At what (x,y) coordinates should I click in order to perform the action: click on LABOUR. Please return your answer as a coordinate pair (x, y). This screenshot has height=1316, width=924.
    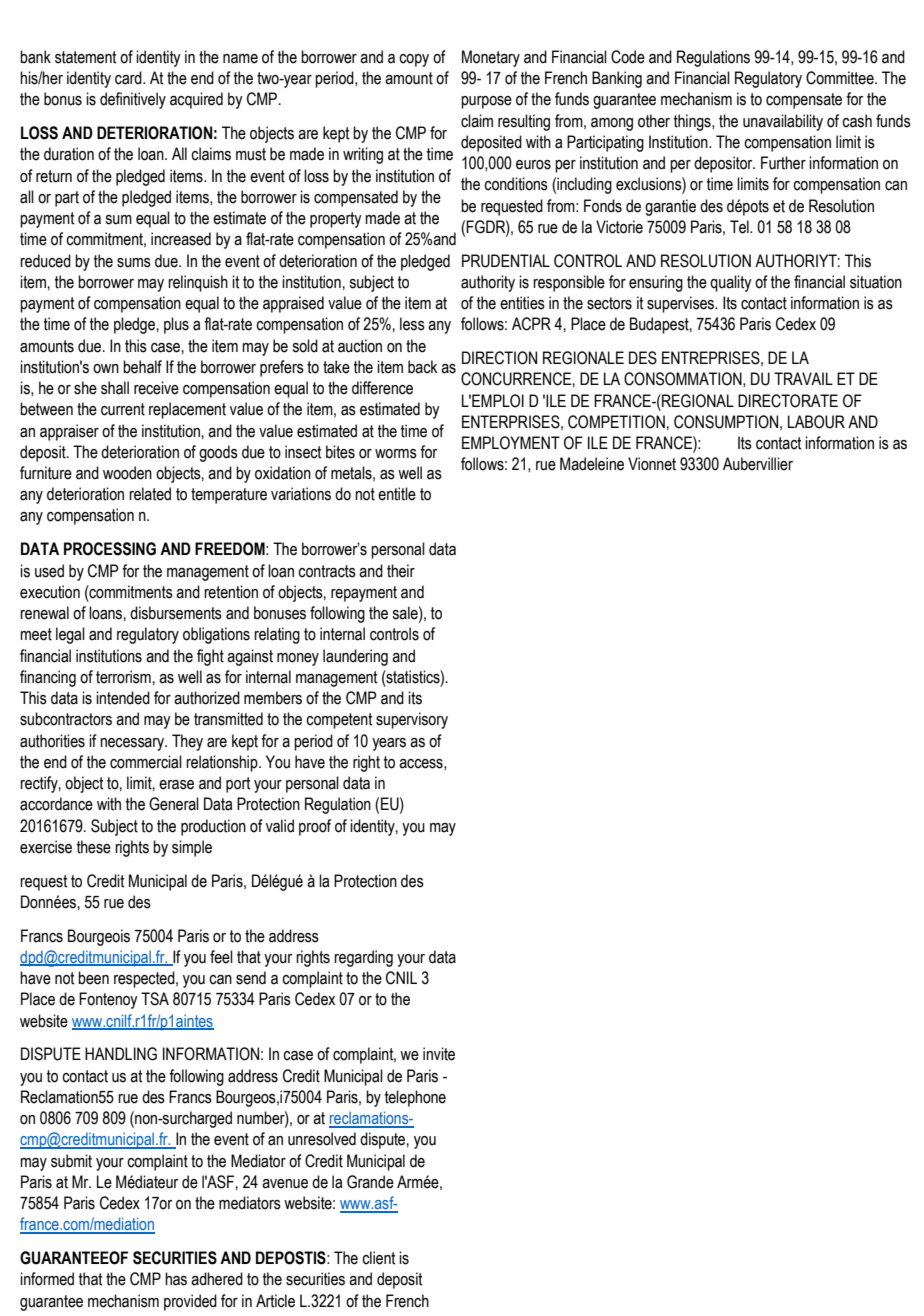
    Looking at the image, I should click on (816, 422).
